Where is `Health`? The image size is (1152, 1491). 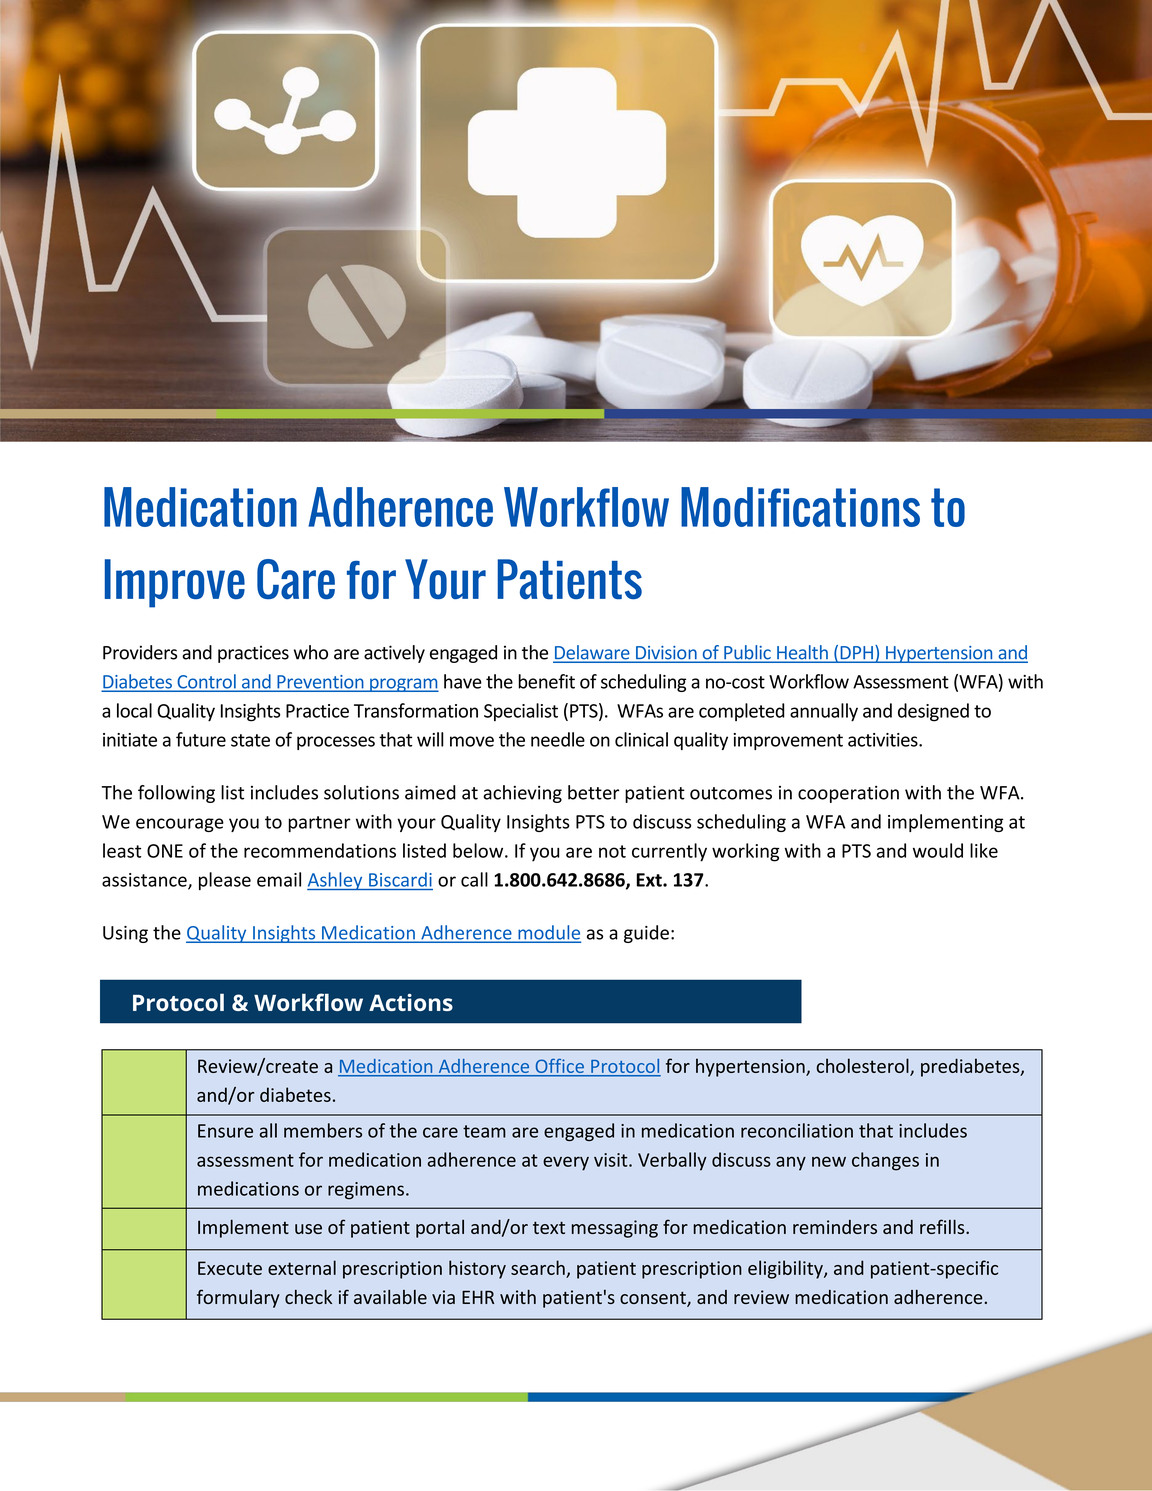
Health is located at coordinates (802, 653).
